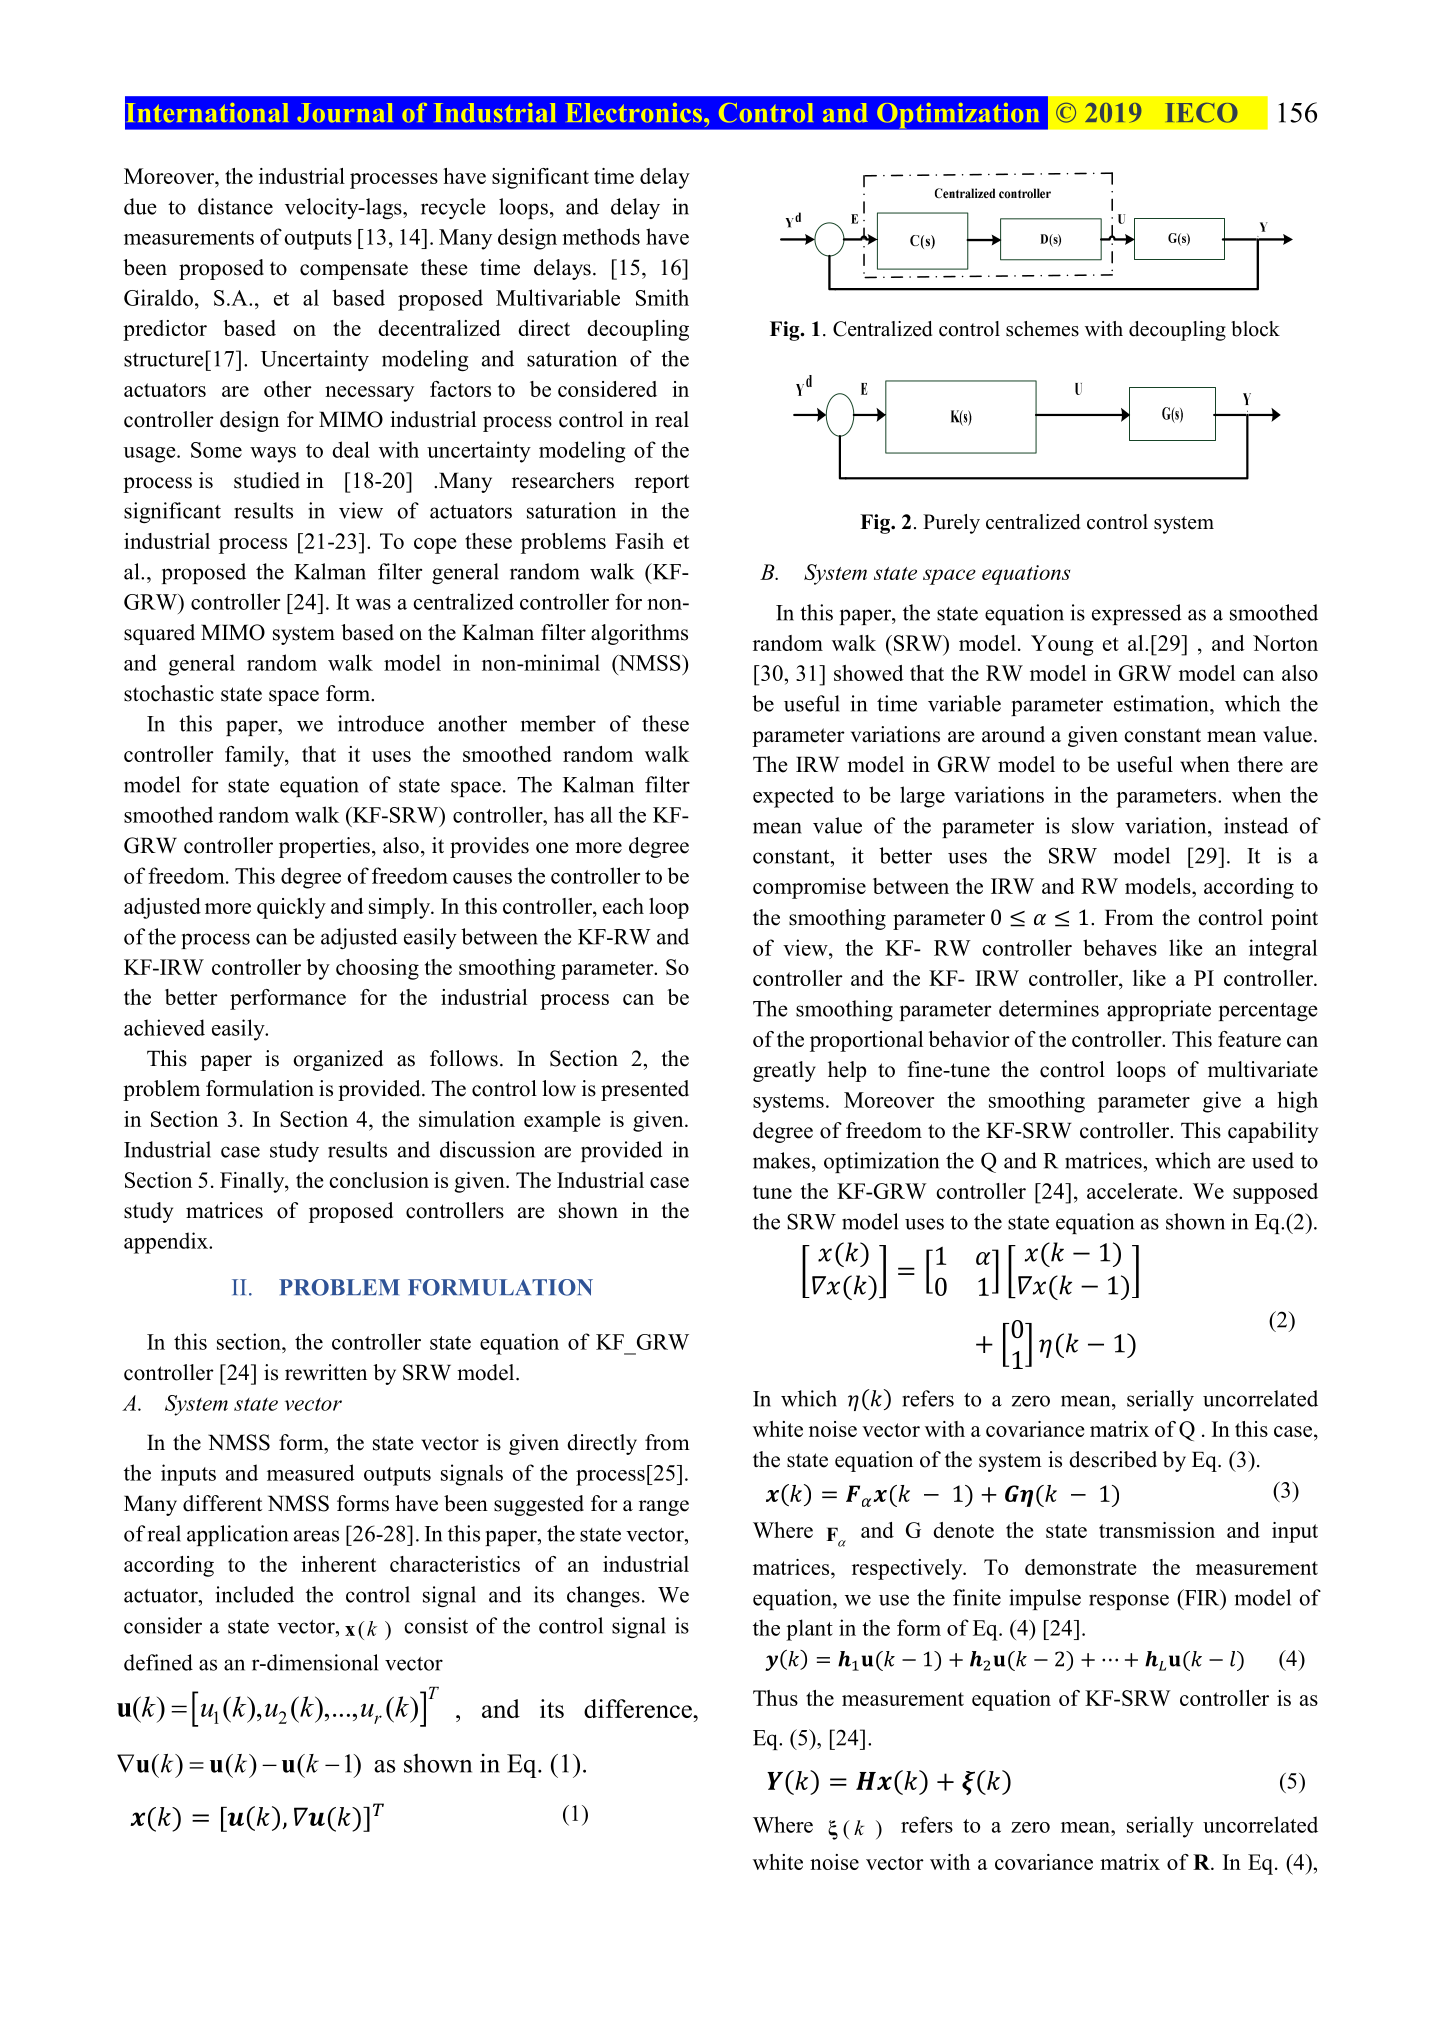 This screenshot has height=2039, width=1441. Describe the element at coordinates (255, 1594) in the screenshot. I see `included` at that location.
